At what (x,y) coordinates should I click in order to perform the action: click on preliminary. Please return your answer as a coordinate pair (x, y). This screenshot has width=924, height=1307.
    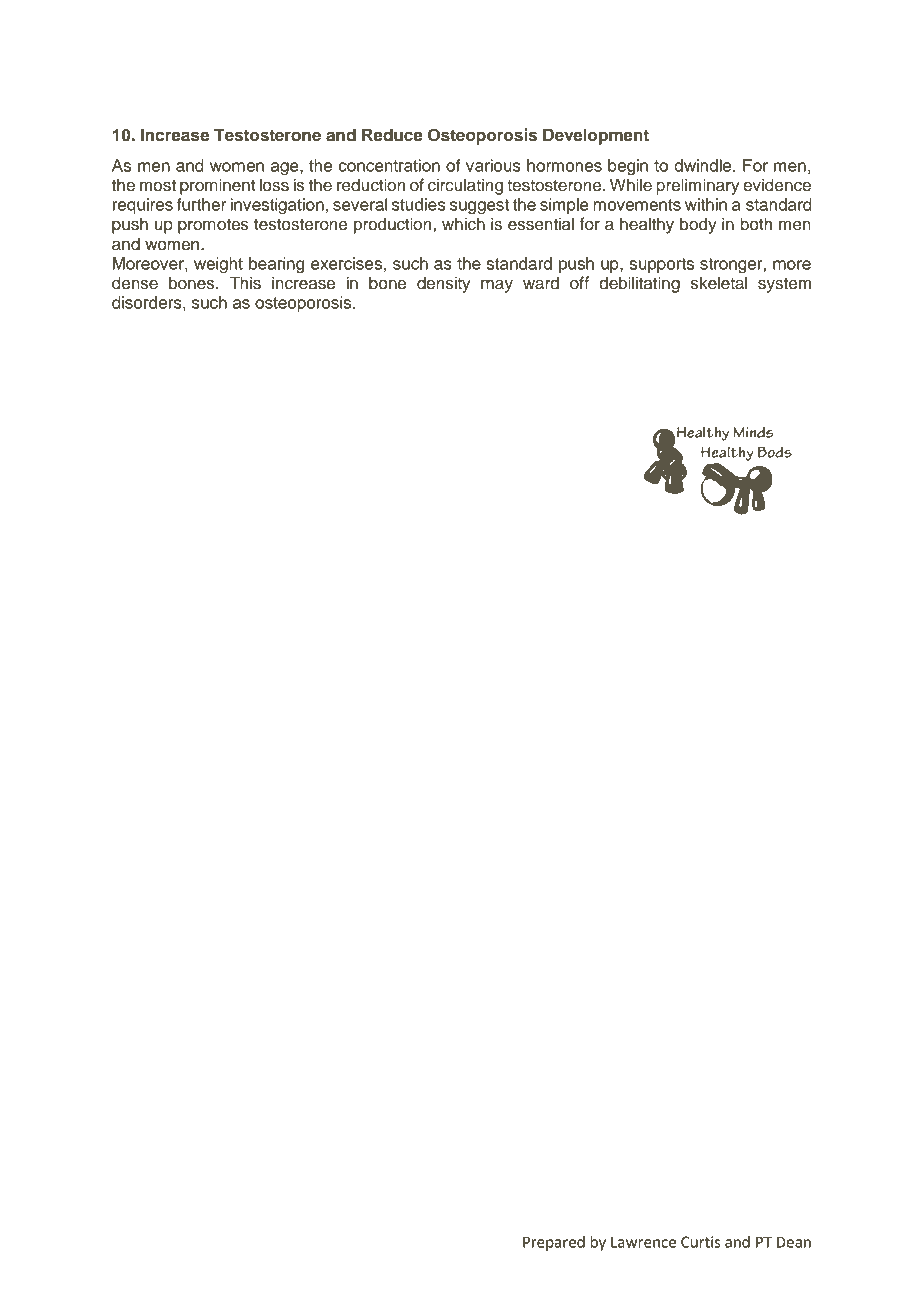
    Looking at the image, I should click on (698, 186).
